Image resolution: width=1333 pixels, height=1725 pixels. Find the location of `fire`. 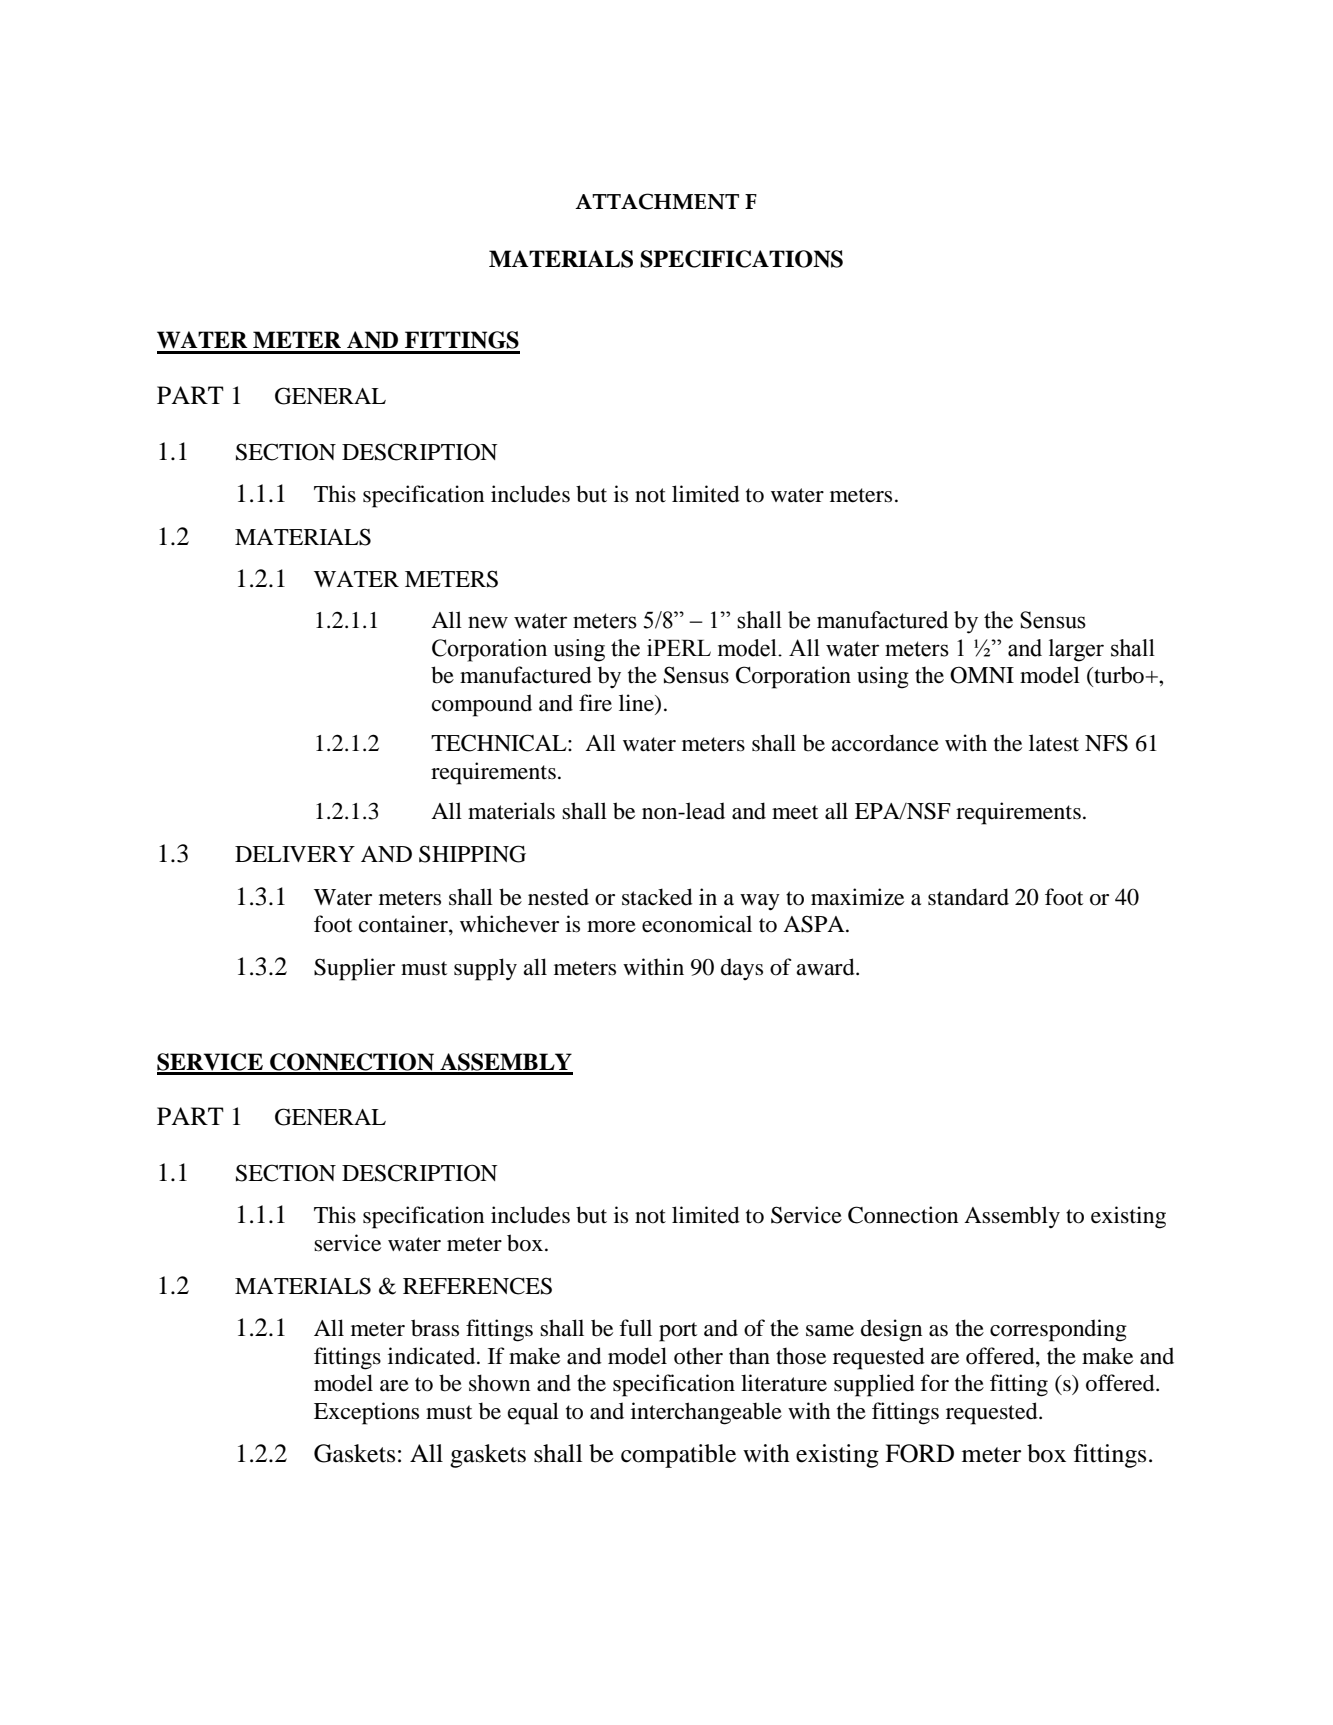

fire is located at coordinates (595, 703).
